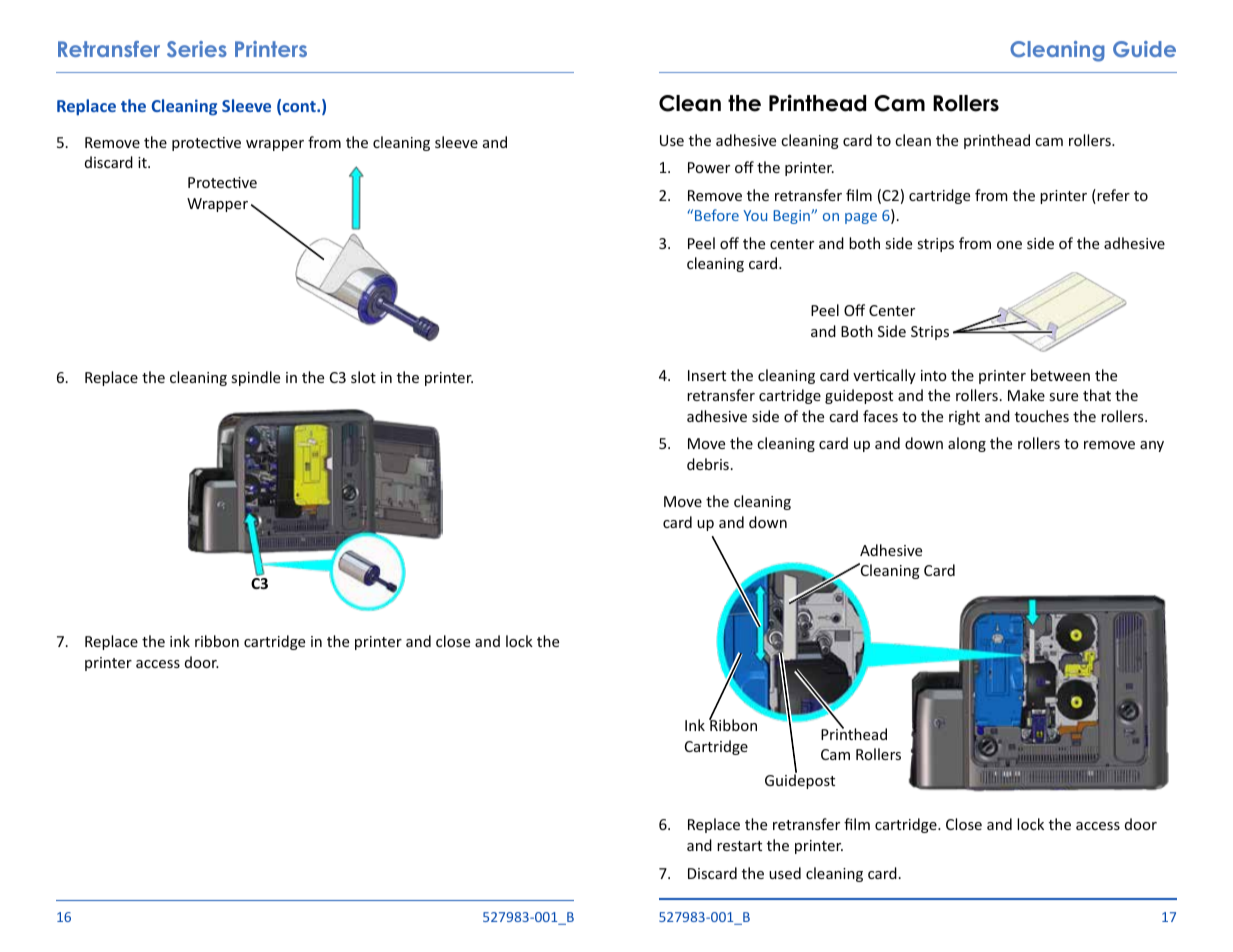  What do you see at coordinates (1112, 196) in the screenshot?
I see `refer` at bounding box center [1112, 196].
